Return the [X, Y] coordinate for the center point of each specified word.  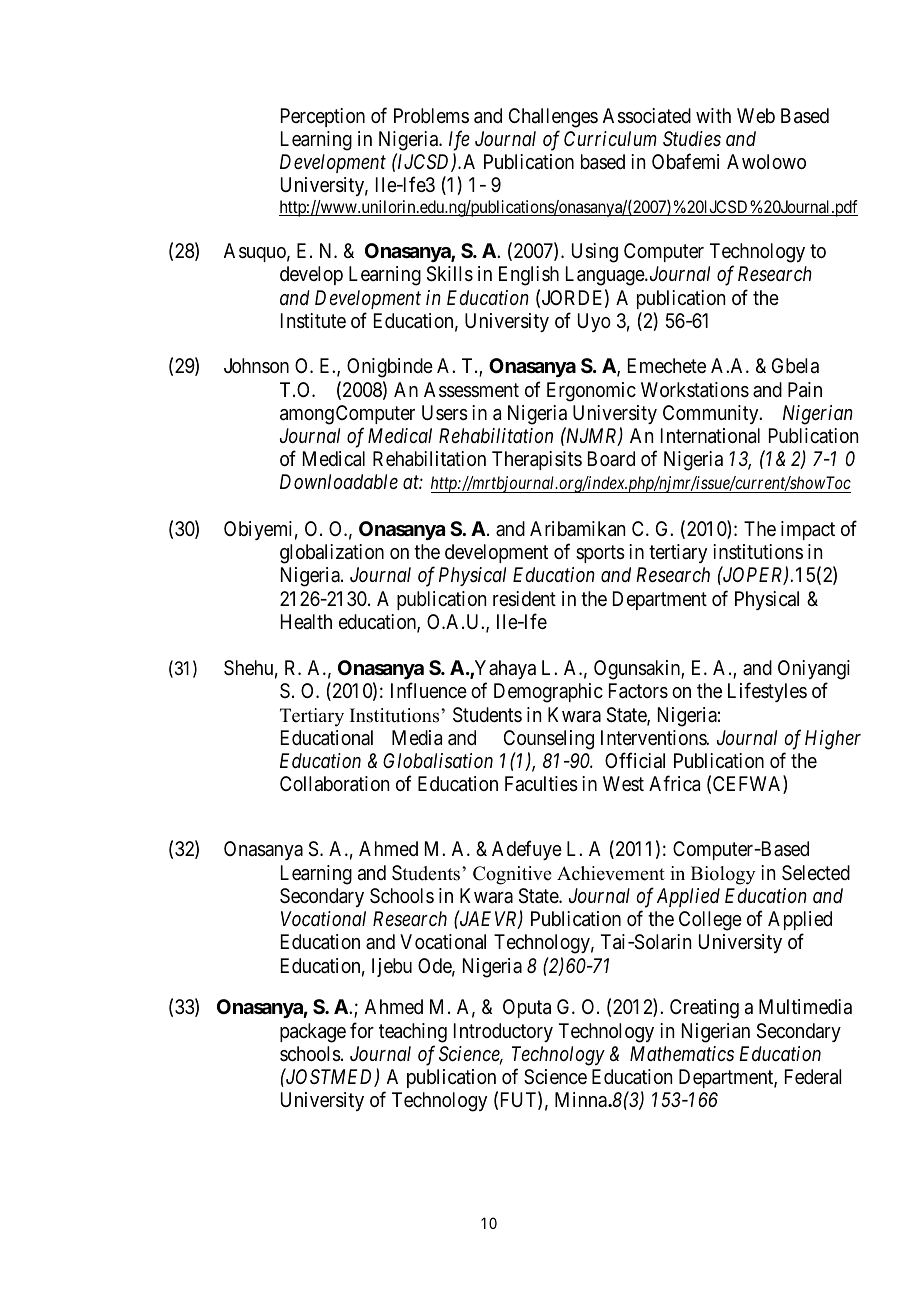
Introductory [503, 1032]
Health [306, 621]
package [313, 1033]
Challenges [553, 118]
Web [756, 115]
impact [808, 530]
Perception [323, 117]
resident [524, 599]
